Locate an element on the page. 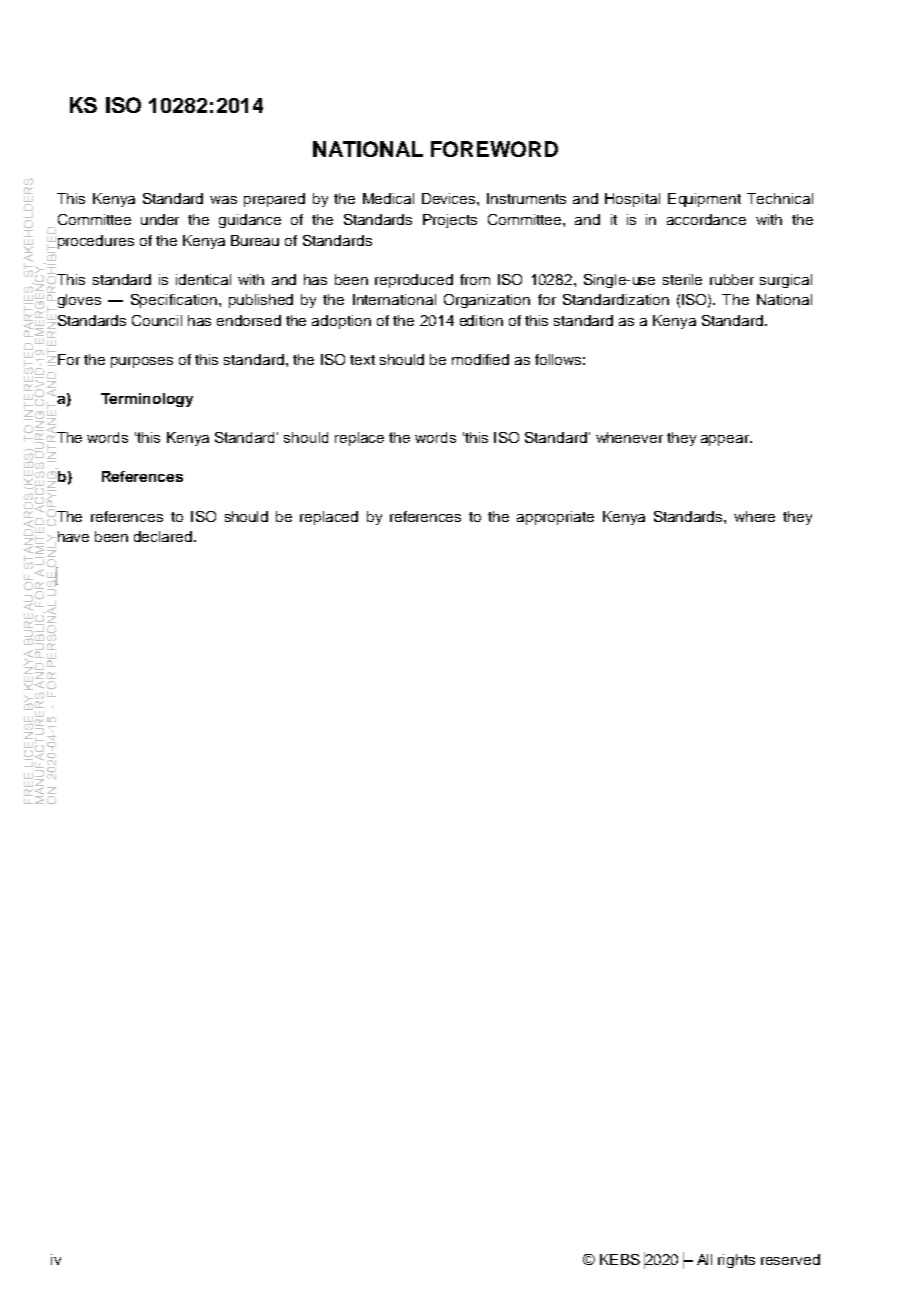 The image size is (924, 1308). whenever is located at coordinates (629, 437).
